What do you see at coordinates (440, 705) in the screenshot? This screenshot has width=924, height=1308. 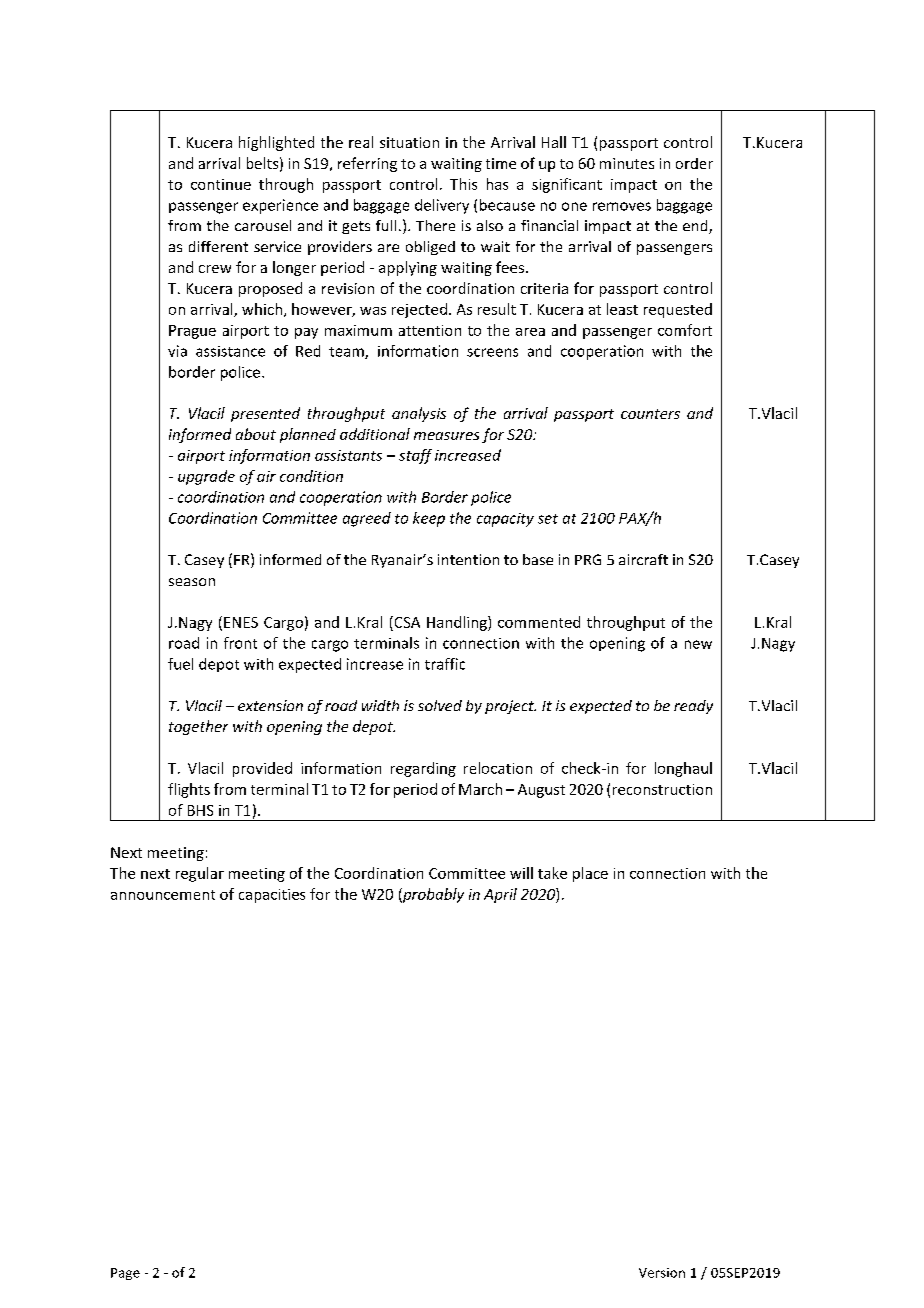 I see `solved` at bounding box center [440, 705].
